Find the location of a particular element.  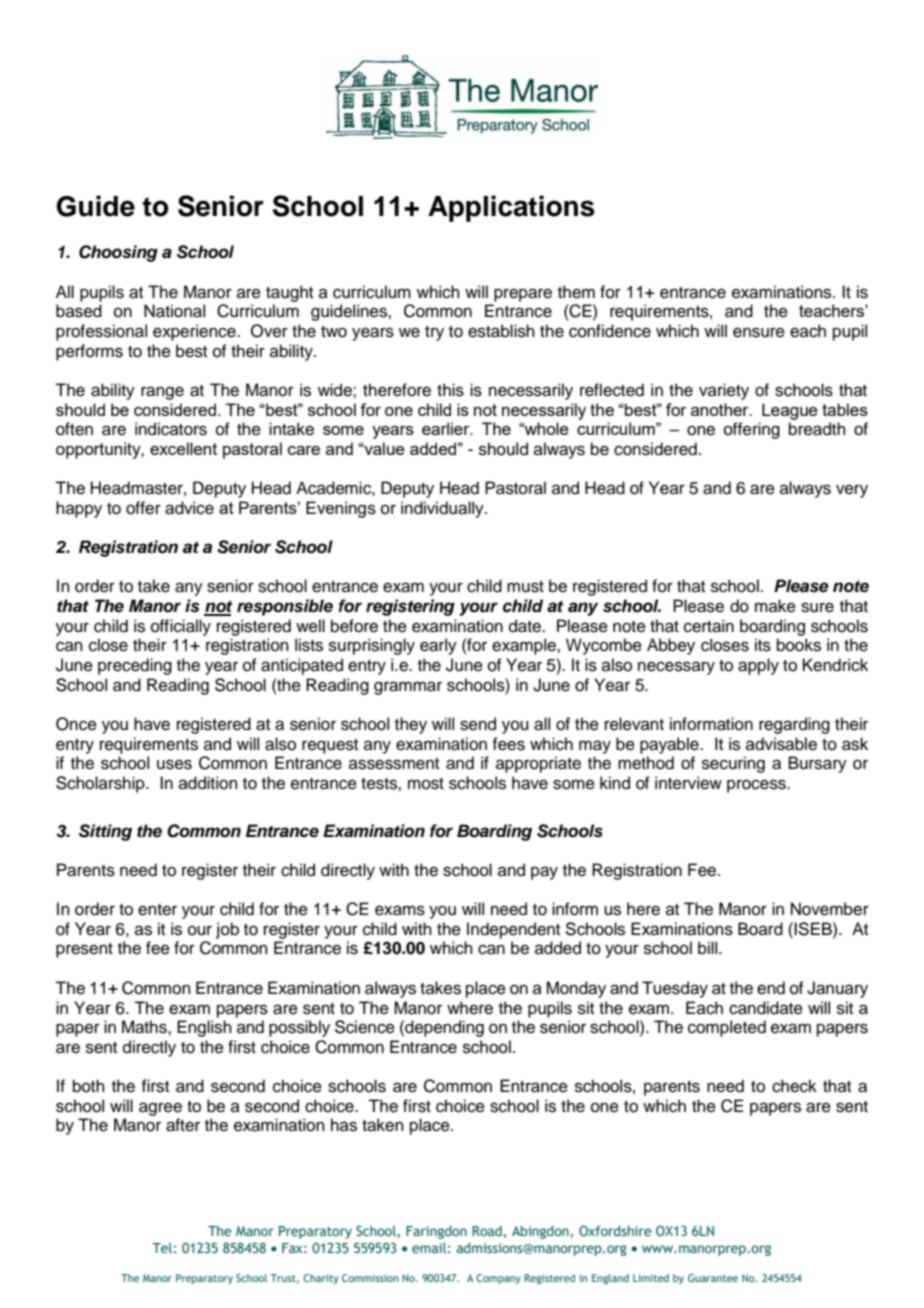

Choosing is located at coordinates (118, 253).
